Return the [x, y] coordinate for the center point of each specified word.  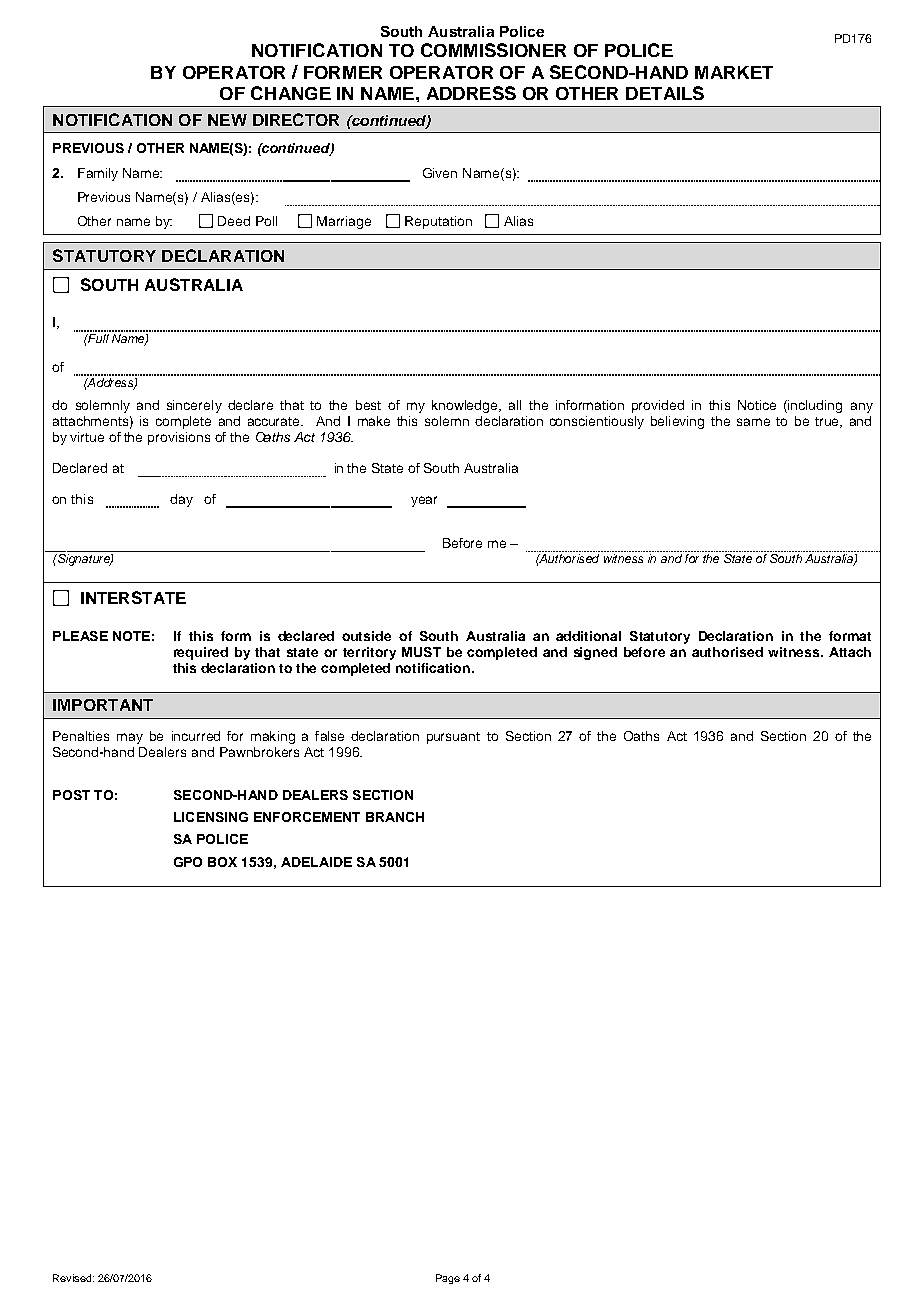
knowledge [466, 406]
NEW [227, 120]
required [201, 653]
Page [448, 1279]
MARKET [734, 72]
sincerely [194, 406]
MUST [421, 652]
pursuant [453, 738]
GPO [188, 862]
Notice [757, 405]
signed [595, 653]
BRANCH [395, 817]
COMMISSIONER [493, 50]
